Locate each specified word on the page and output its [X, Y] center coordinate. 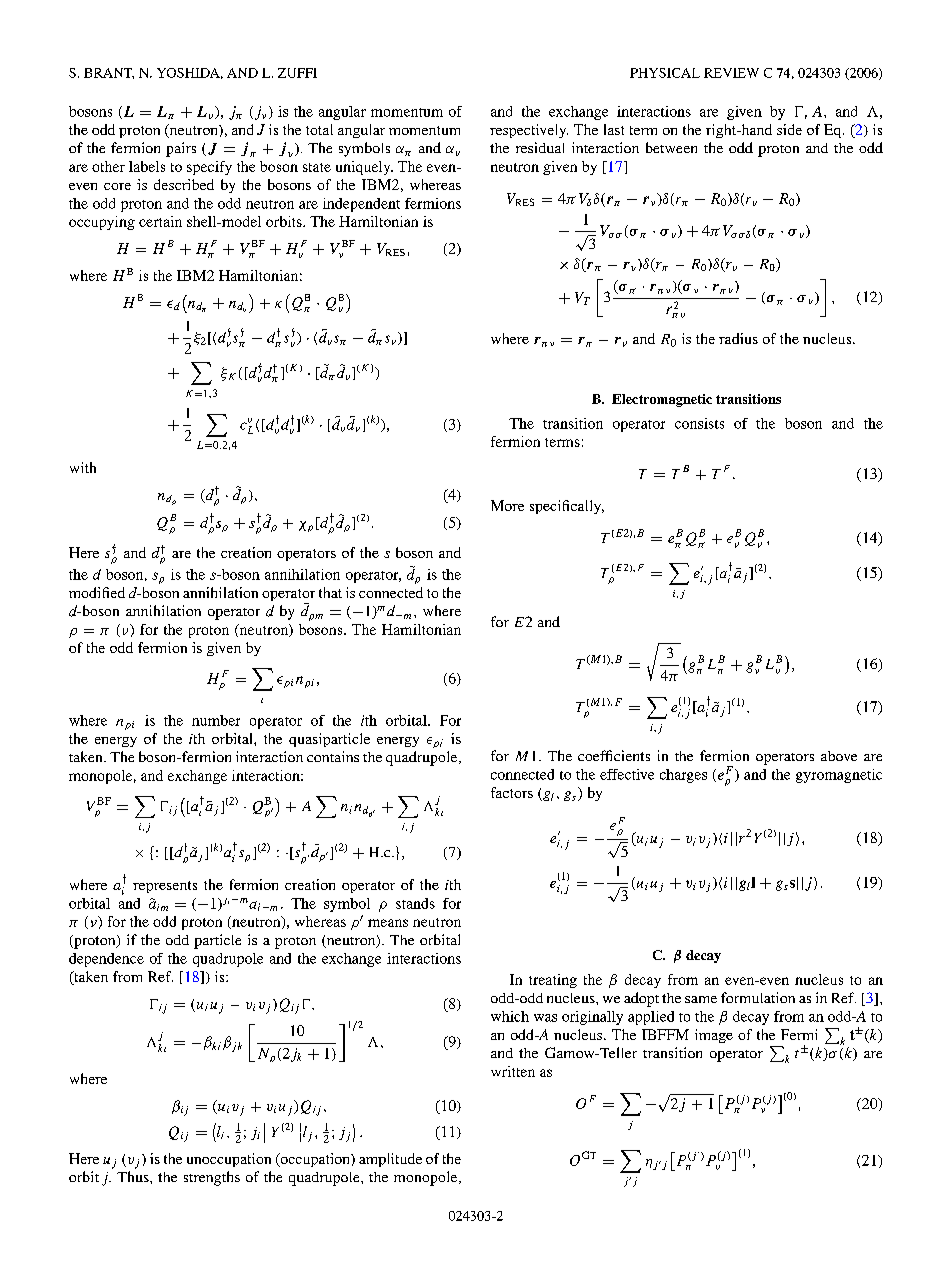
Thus [134, 1176]
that [330, 592]
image [714, 1036]
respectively [529, 131]
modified [97, 592]
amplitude [390, 1160]
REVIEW [731, 73]
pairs [181, 149]
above [839, 756]
